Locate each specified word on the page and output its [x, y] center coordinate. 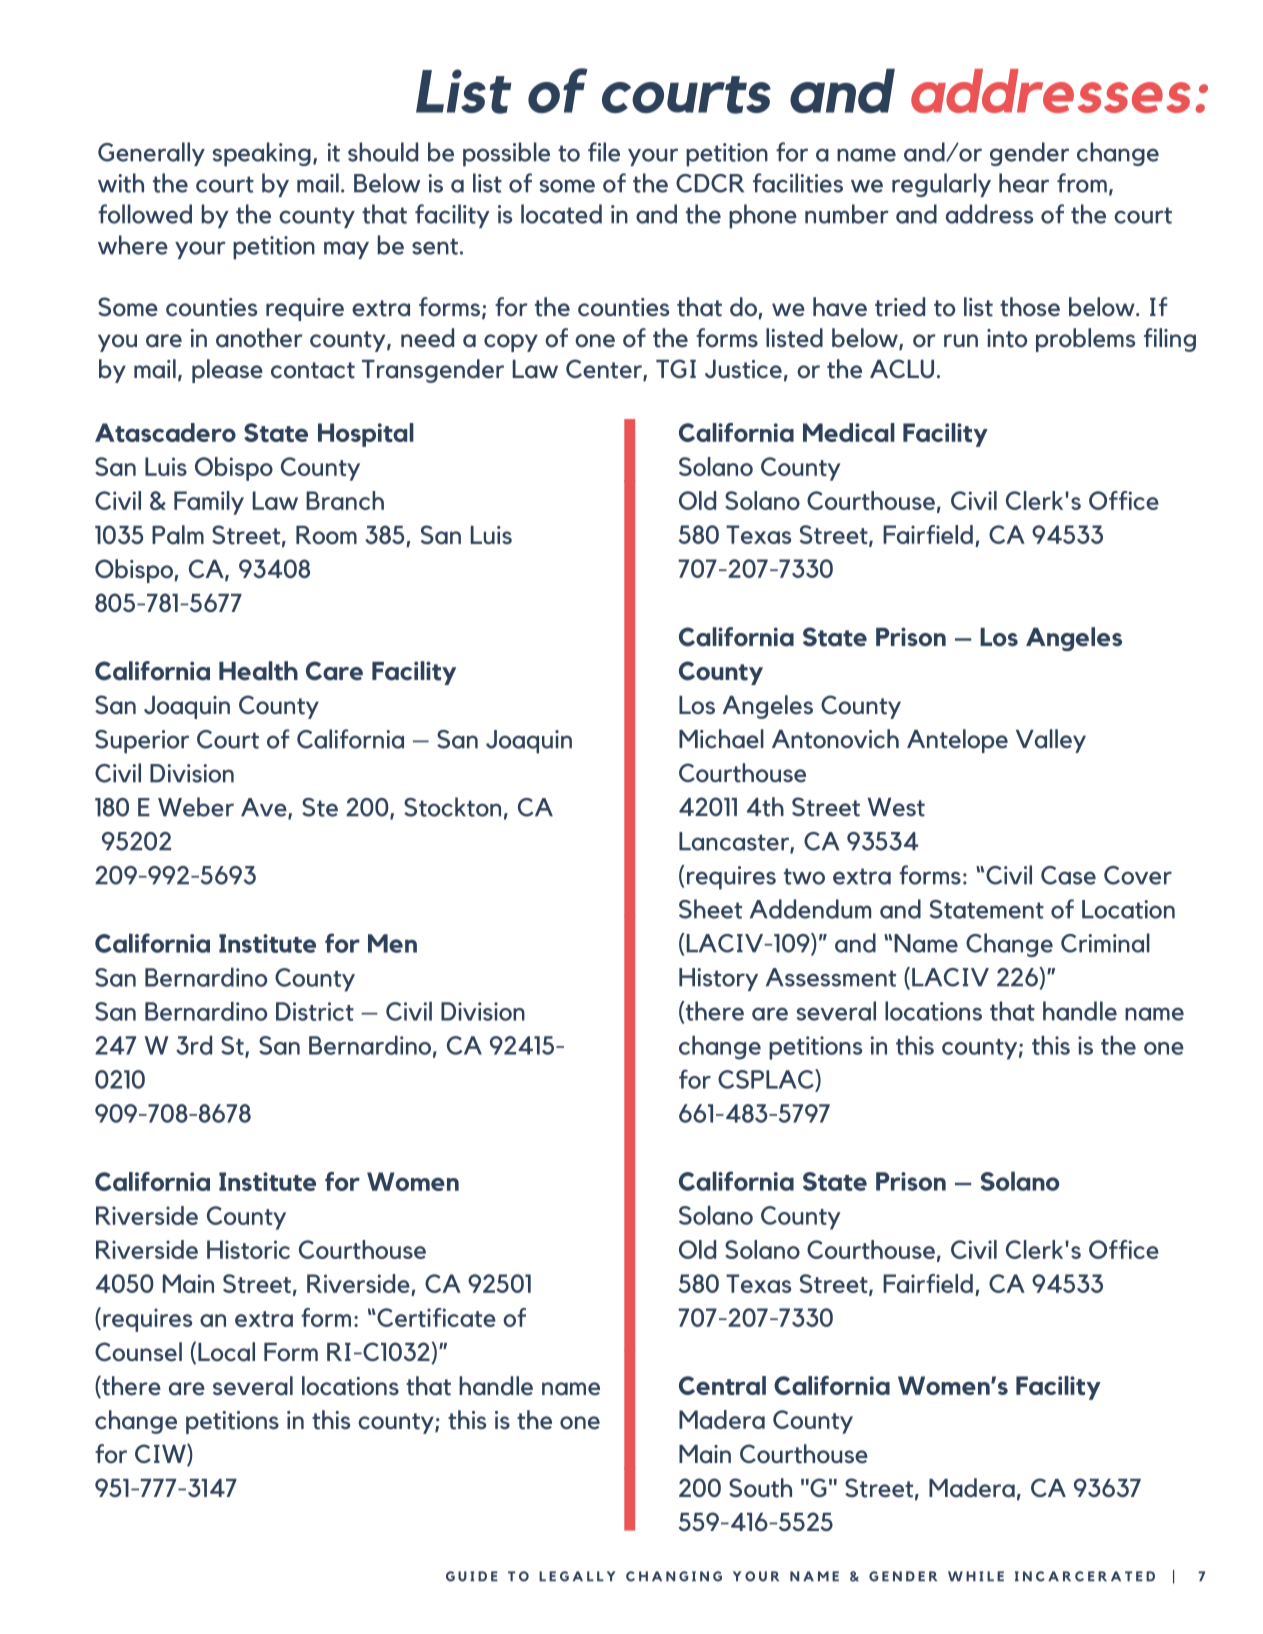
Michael [721, 739]
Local [226, 1352]
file [604, 152]
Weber [196, 807]
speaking [262, 154]
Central [722, 1385]
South [760, 1488]
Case [1068, 875]
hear [1024, 183]
